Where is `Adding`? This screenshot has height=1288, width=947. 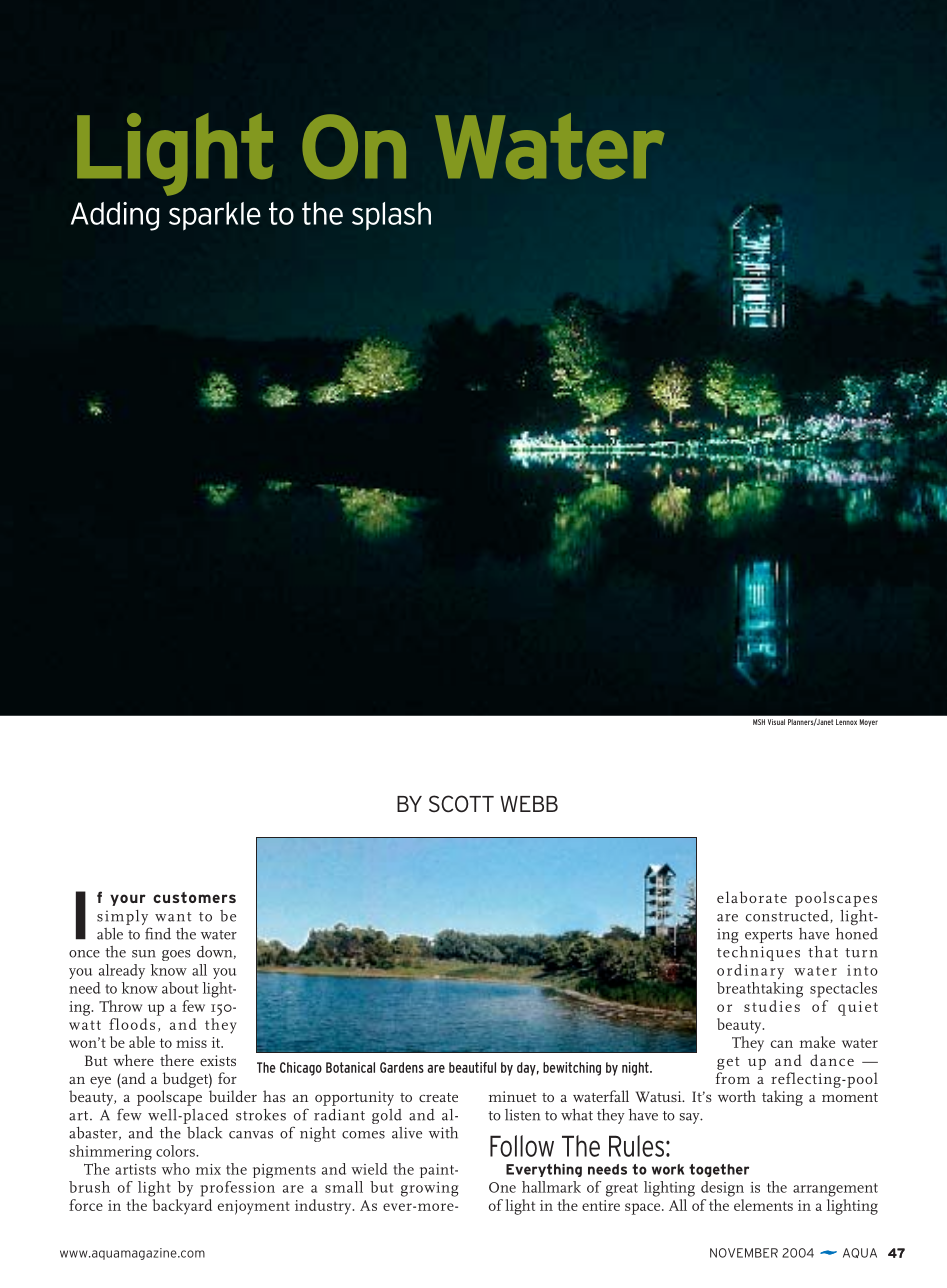
Adding is located at coordinates (115, 216).
